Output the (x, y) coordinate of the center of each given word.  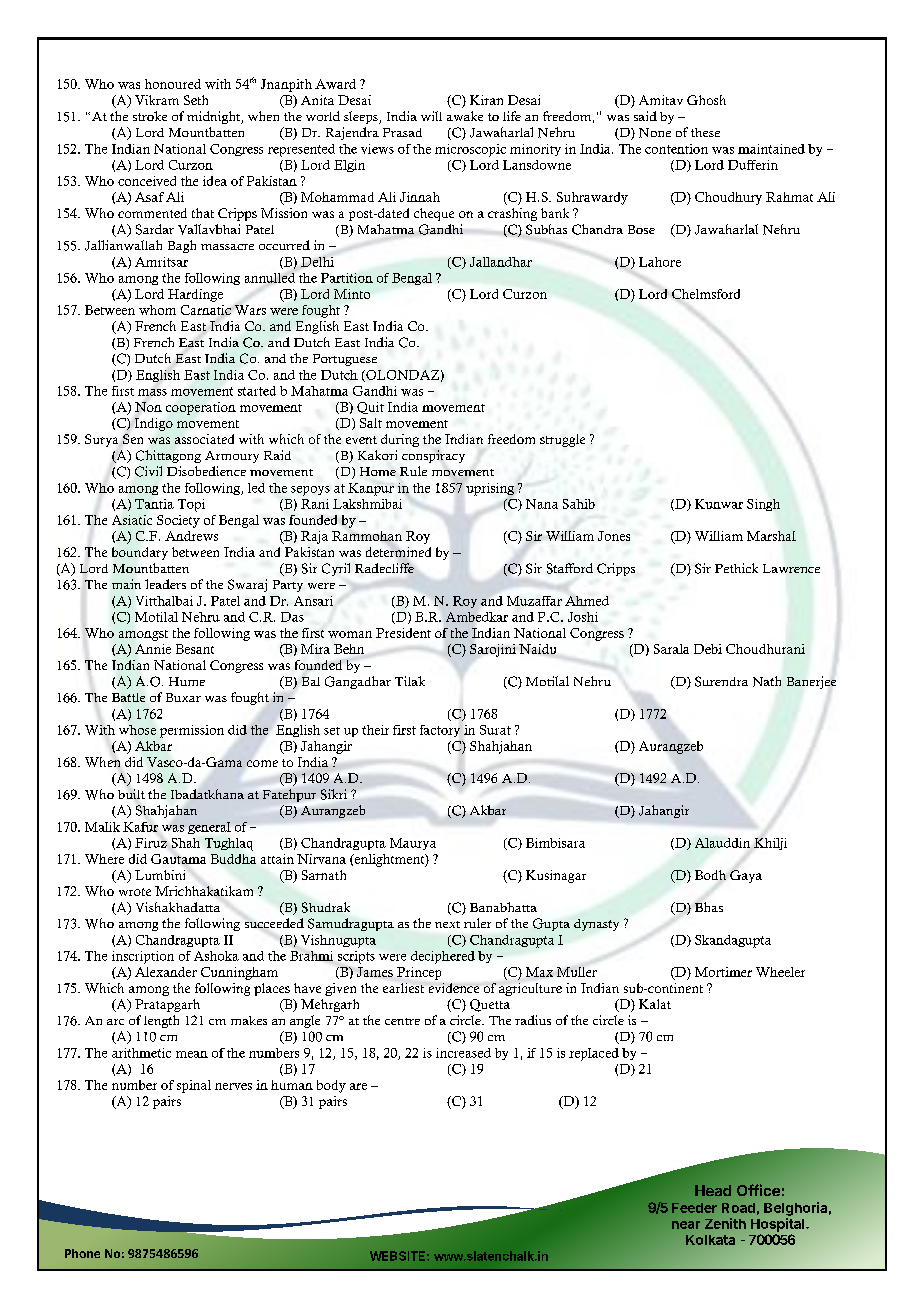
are (358, 1086)
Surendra (721, 681)
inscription (143, 957)
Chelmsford (706, 294)
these (705, 132)
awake (465, 116)
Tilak (410, 681)
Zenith (725, 1223)
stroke (150, 116)
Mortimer (723, 972)
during (400, 440)
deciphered (443, 957)
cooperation (201, 408)
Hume (187, 681)
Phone (82, 1253)
